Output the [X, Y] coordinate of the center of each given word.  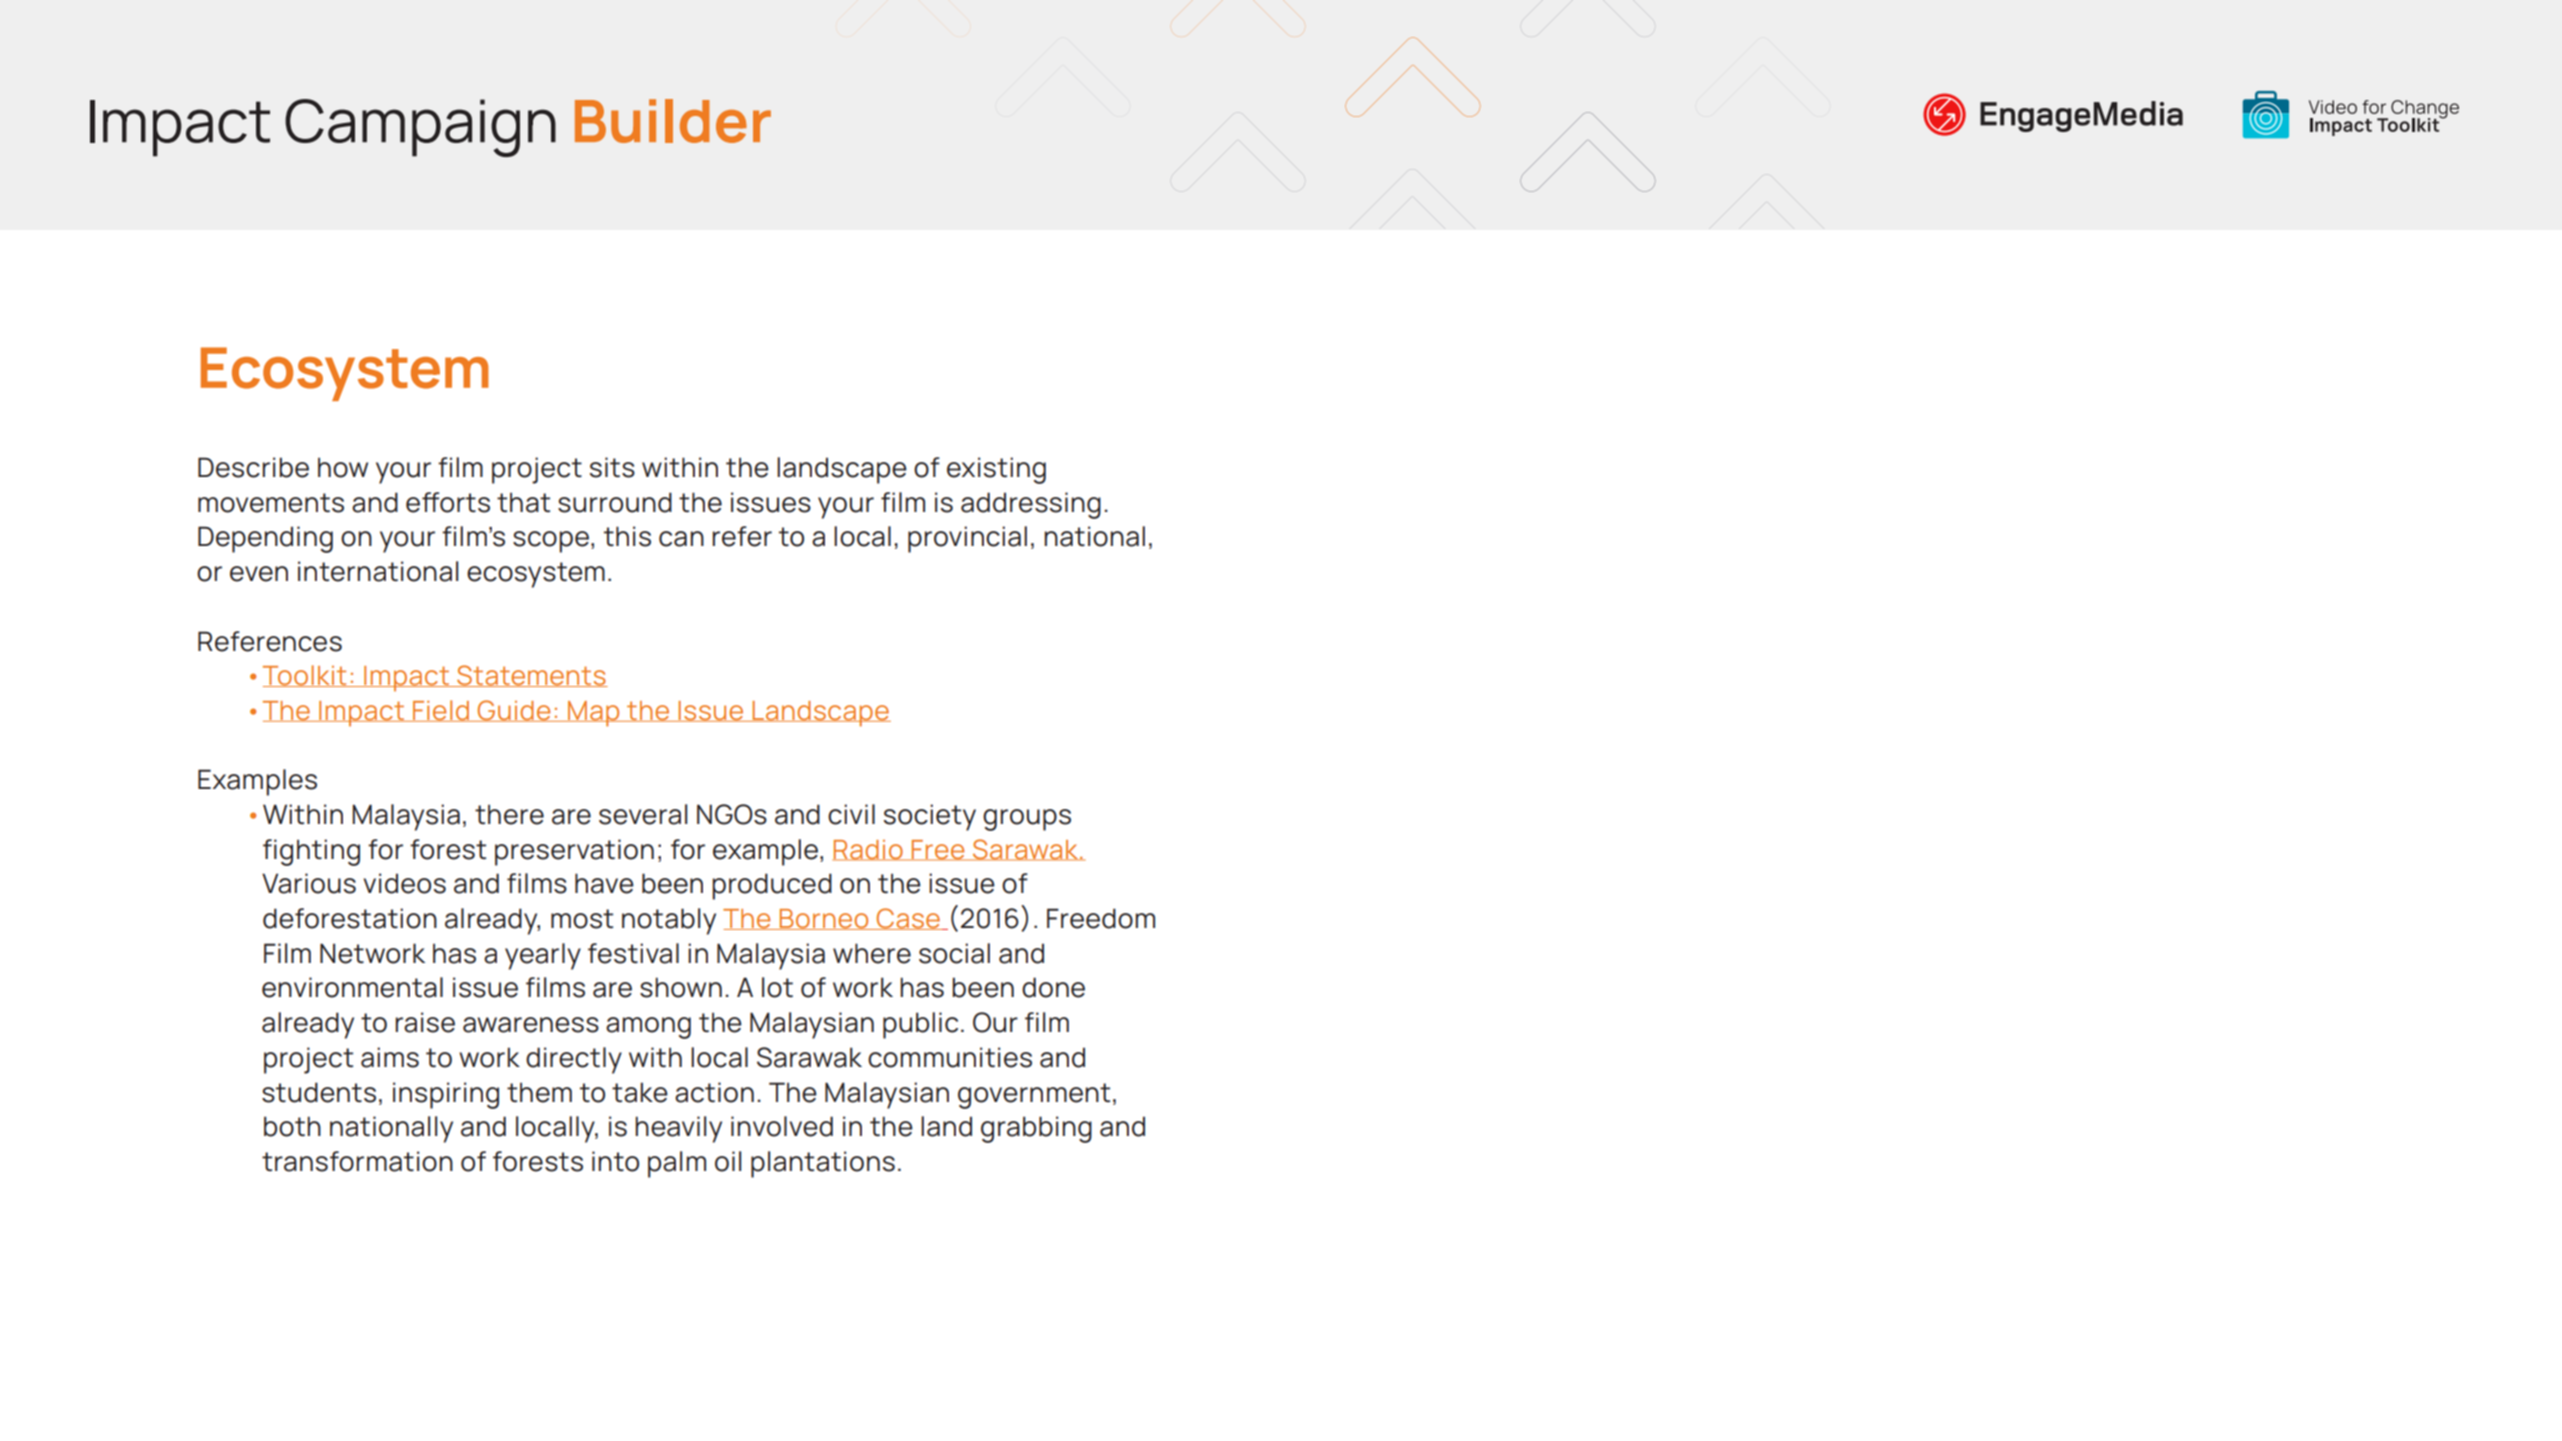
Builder [673, 121]
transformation [357, 1161]
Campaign [420, 128]
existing [996, 470]
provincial [967, 539]
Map [594, 714]
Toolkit [306, 676]
